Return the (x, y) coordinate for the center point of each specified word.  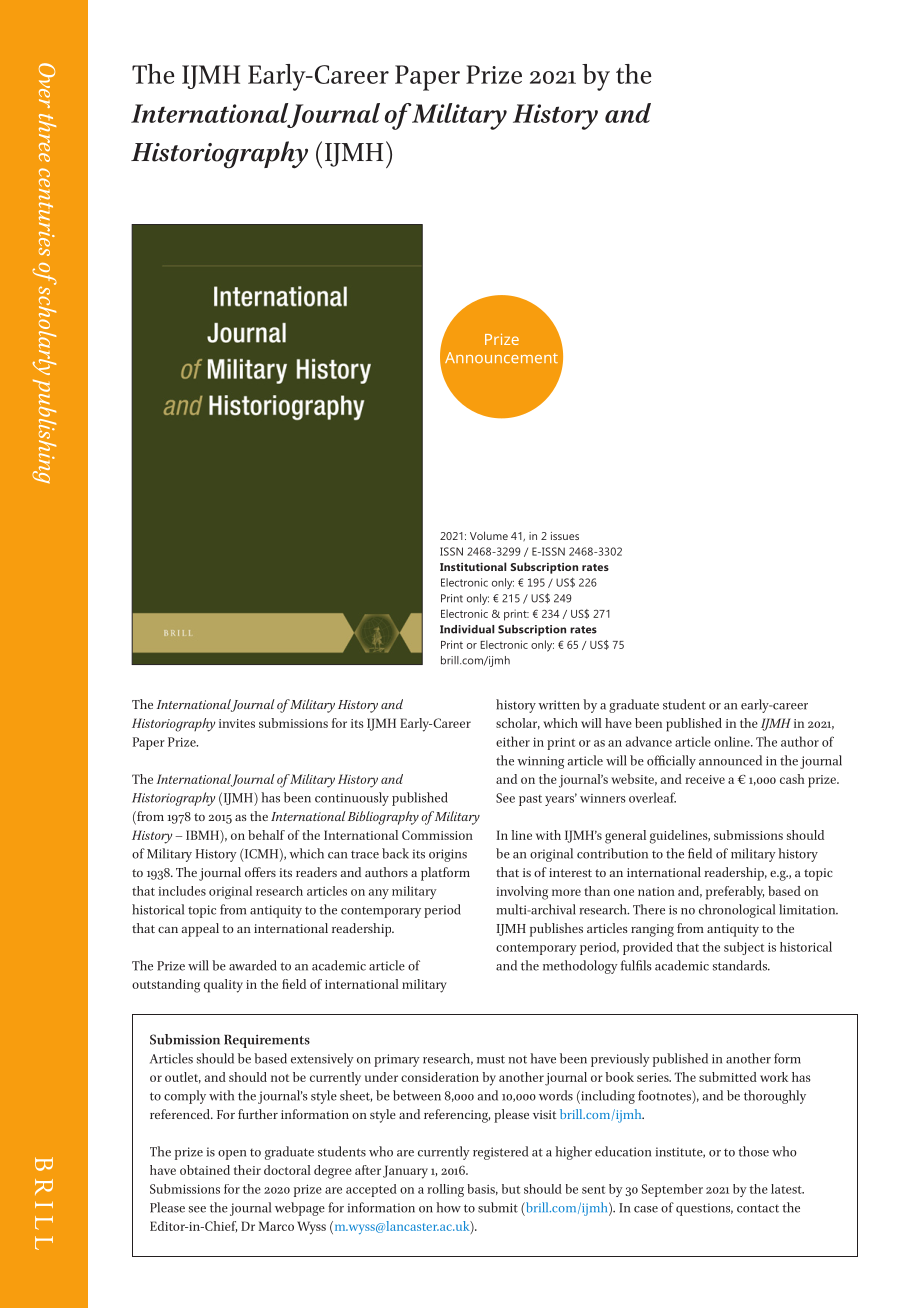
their (247, 1170)
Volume (489, 535)
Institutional (473, 566)
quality (223, 986)
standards (741, 965)
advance (649, 741)
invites (237, 723)
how (448, 1207)
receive (705, 779)
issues (565, 536)
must (491, 1059)
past (530, 800)
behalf (266, 835)
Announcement (501, 357)
